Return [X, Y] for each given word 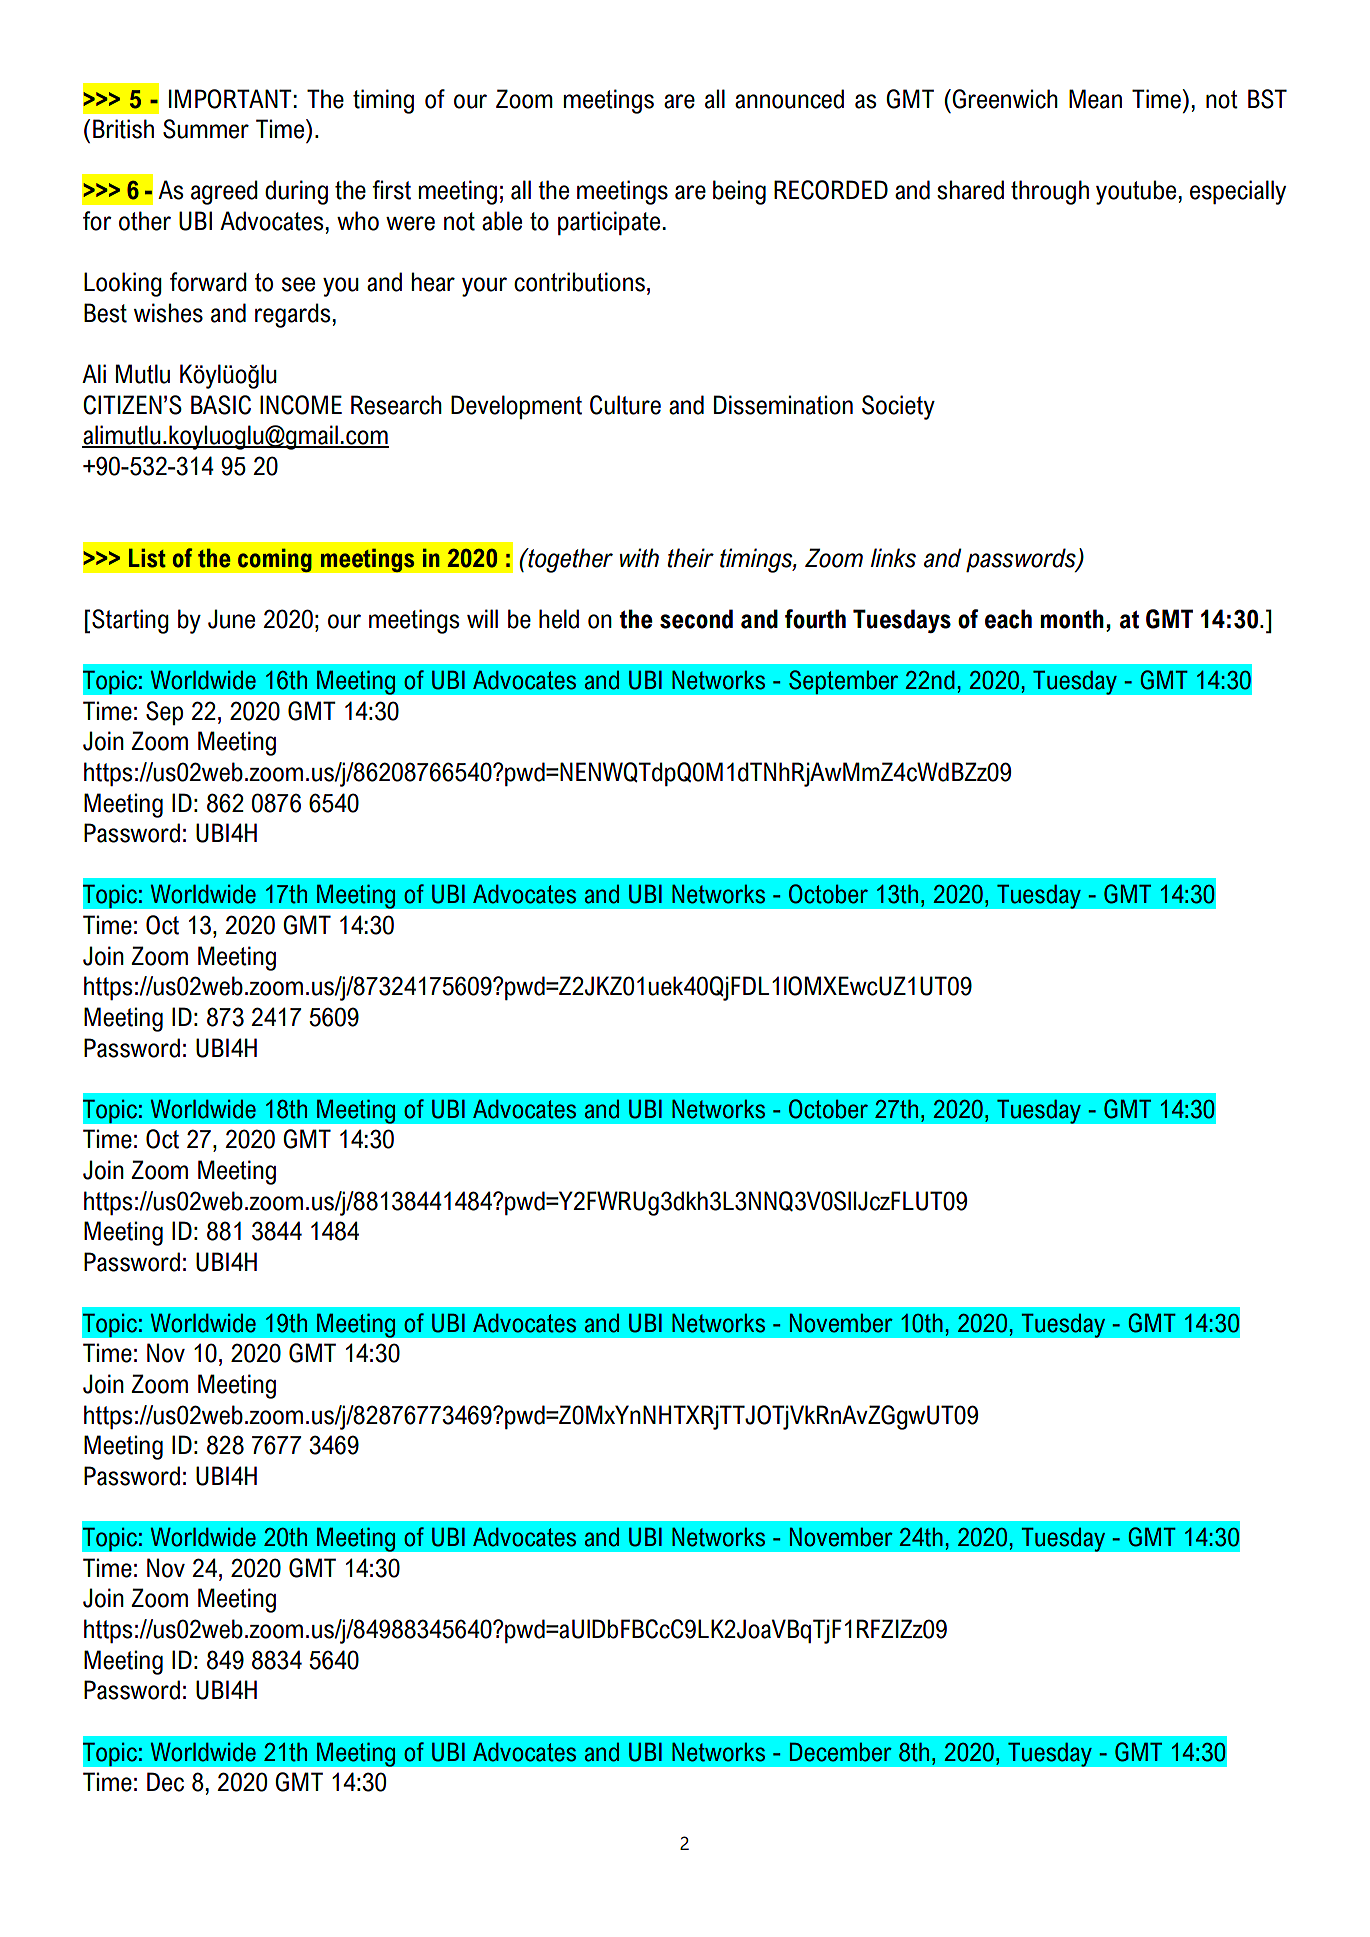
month [1072, 619]
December [841, 1752]
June [231, 619]
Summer [206, 129]
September [844, 682]
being [739, 192]
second [696, 619]
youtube [1136, 192]
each [1008, 619]
